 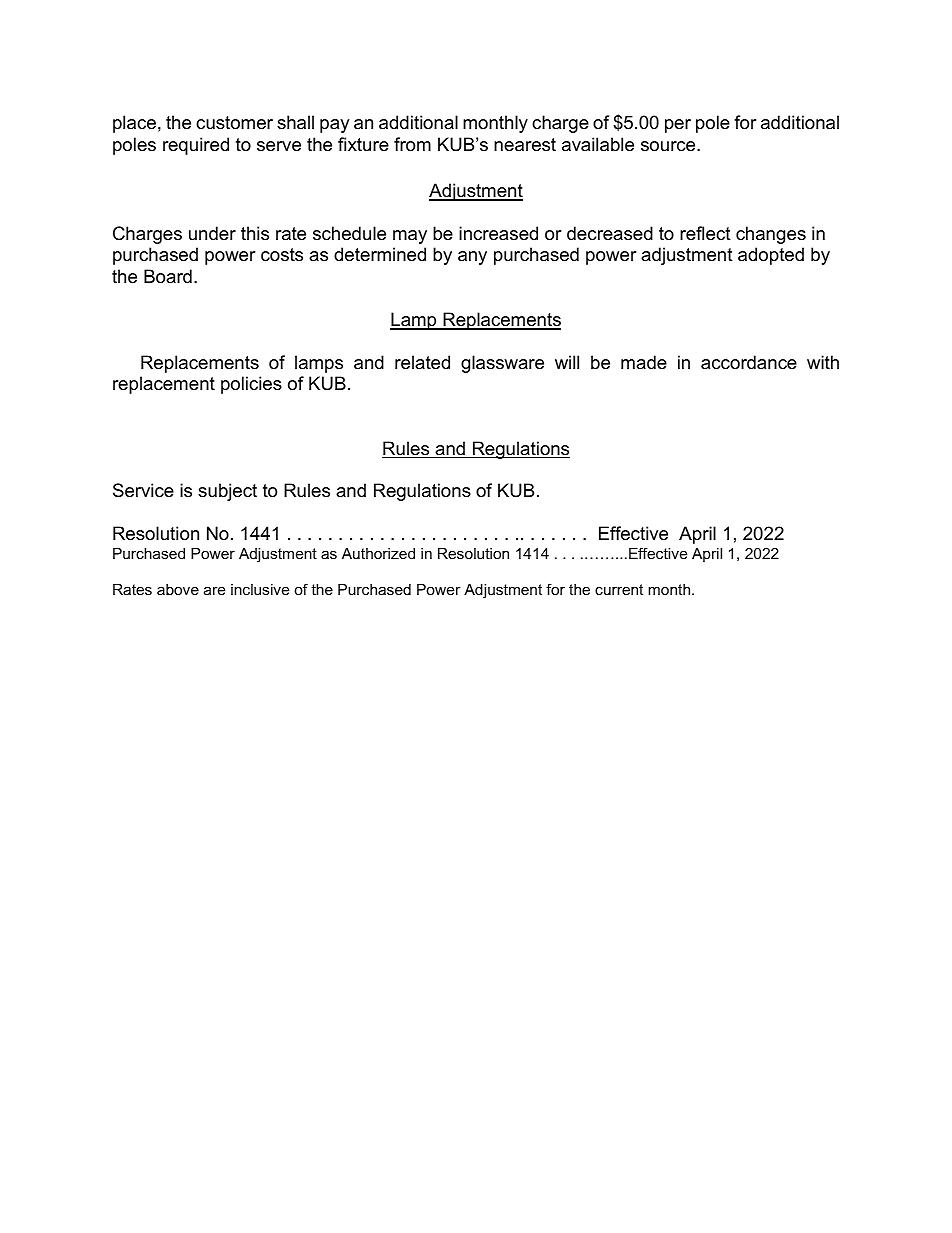 I want to click on accordance, so click(x=749, y=362).
